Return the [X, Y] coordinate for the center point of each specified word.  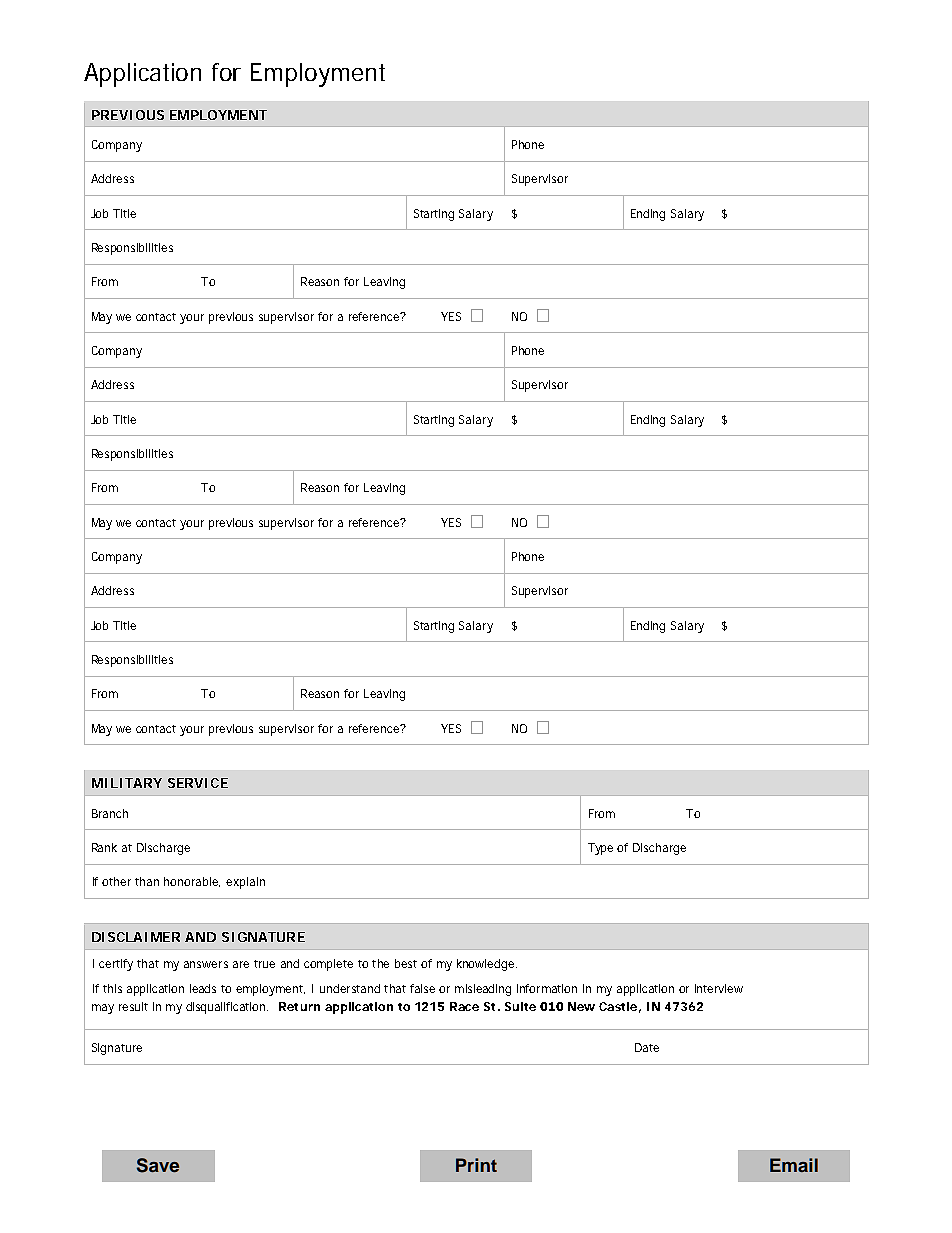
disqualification [227, 1008]
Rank [104, 847]
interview [719, 988]
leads [203, 988]
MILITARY [127, 783]
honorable [192, 882]
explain [245, 883]
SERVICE [198, 783]
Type [600, 849]
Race [464, 1006]
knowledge [487, 965]
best [406, 963]
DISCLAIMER [136, 937]
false [422, 988]
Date [647, 1047]
